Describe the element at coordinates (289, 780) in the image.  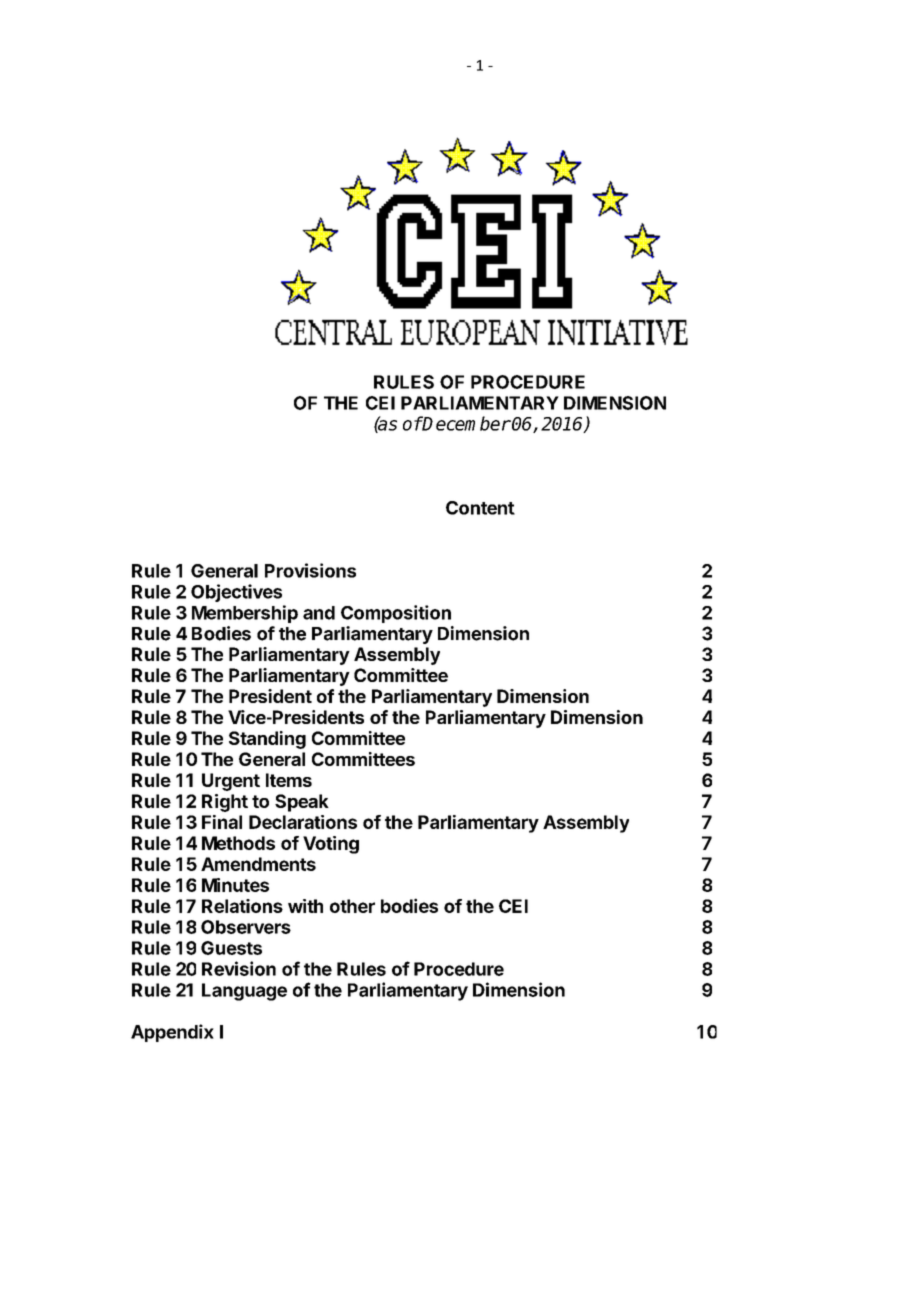
I see `Items` at that location.
